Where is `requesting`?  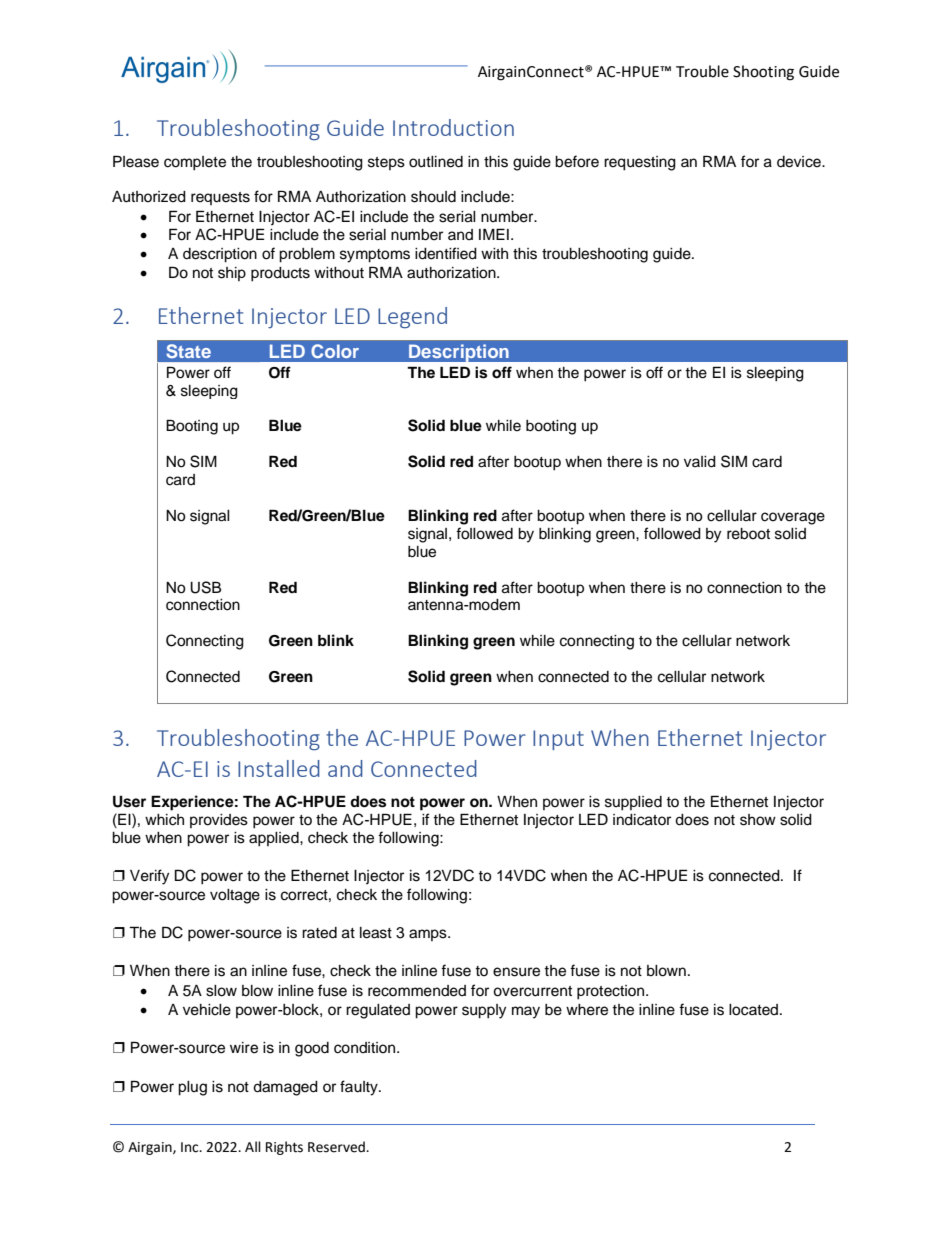
requesting is located at coordinates (640, 163).
